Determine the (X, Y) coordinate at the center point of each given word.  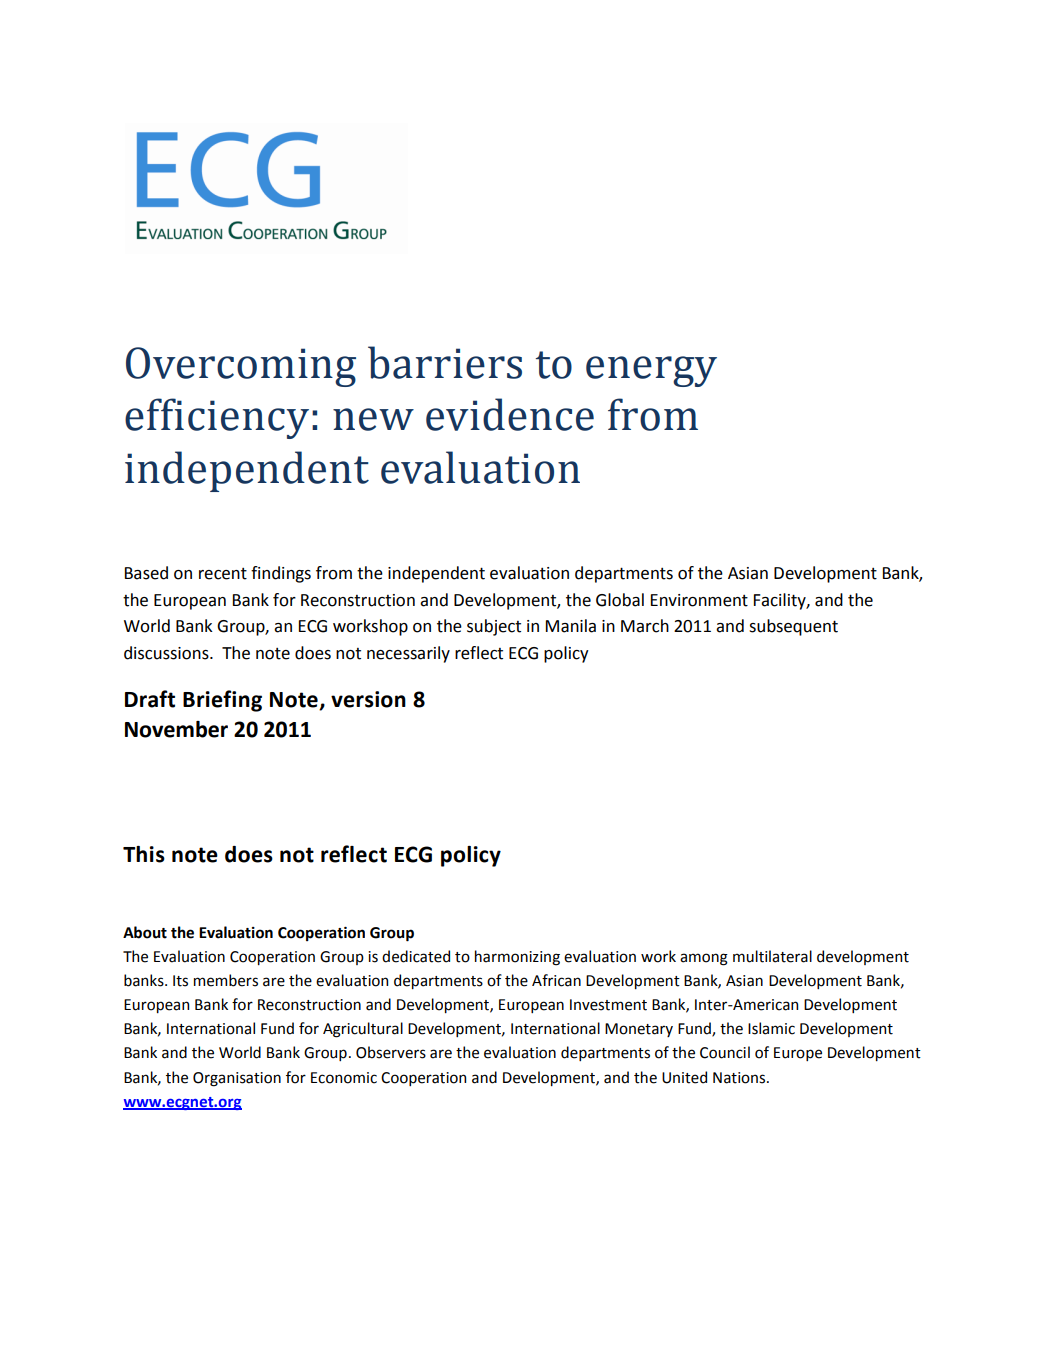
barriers (445, 362)
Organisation (237, 1079)
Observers (391, 1052)
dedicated (416, 956)
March (645, 626)
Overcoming (241, 367)
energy (651, 371)
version (368, 699)
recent (223, 574)
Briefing (222, 701)
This (144, 854)
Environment (699, 600)
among (704, 959)
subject (494, 627)
